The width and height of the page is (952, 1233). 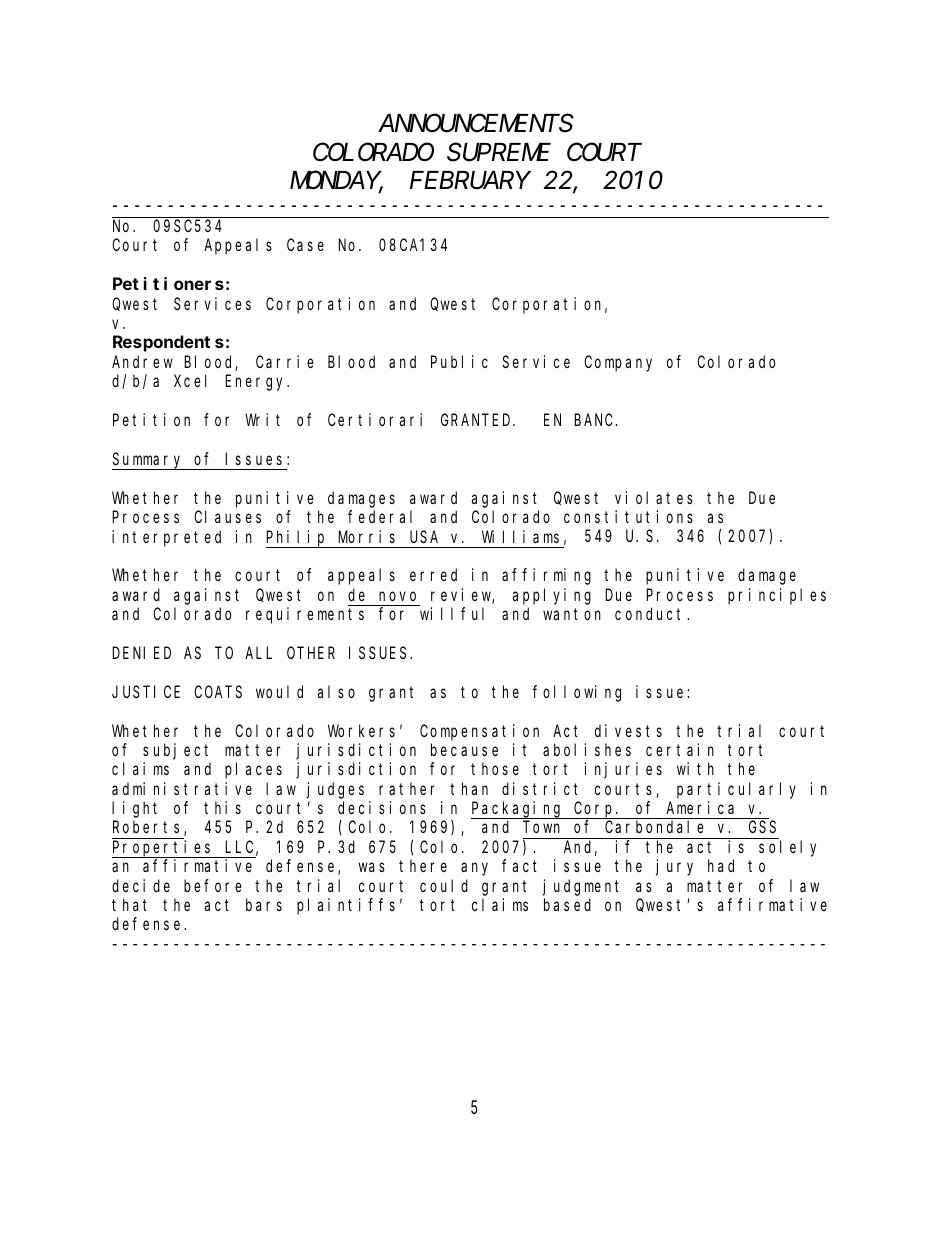 What do you see at coordinates (168, 343) in the page?
I see `Respondents` at bounding box center [168, 343].
